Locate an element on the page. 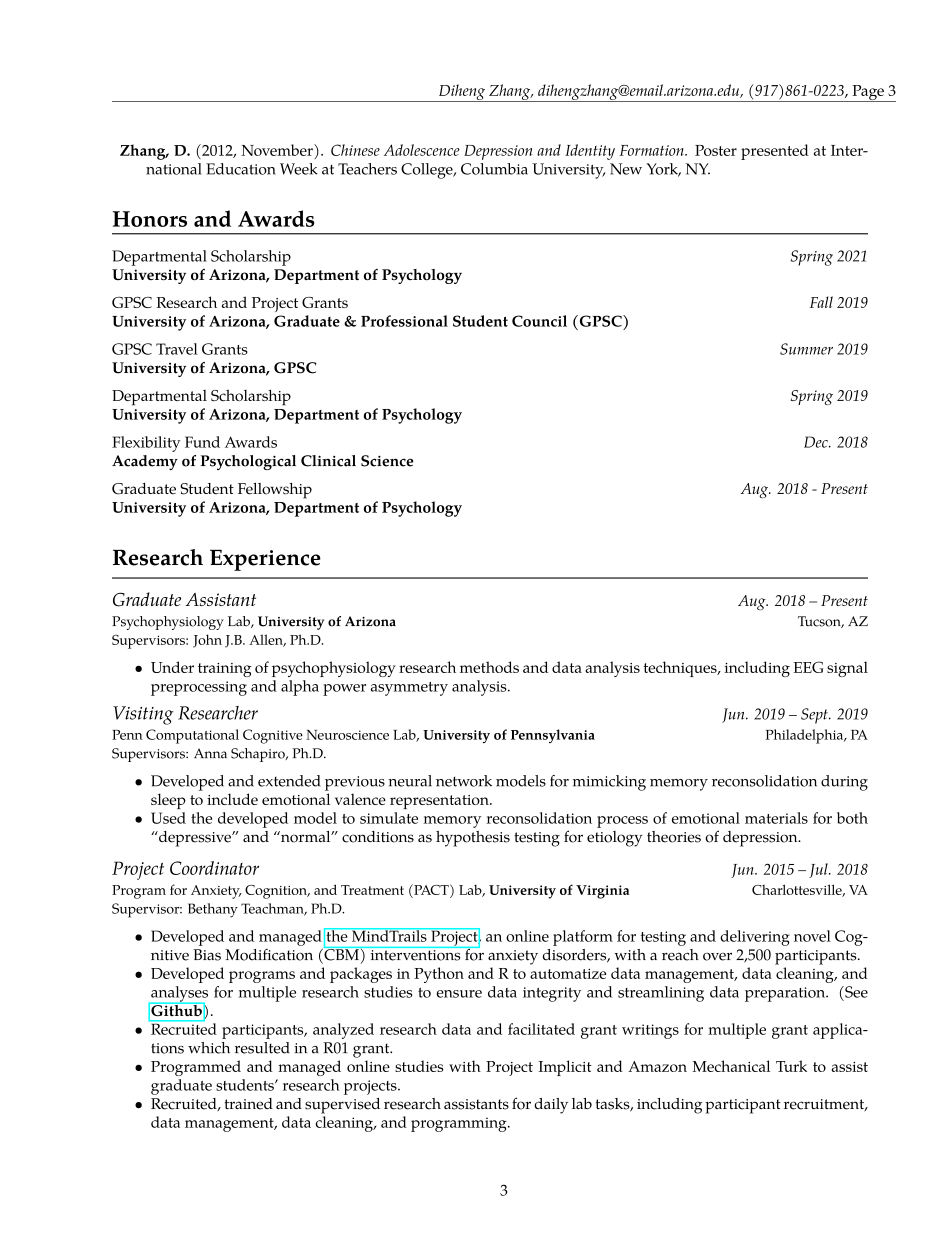 The height and width of the image is (1233, 952). Columbia is located at coordinates (494, 169).
